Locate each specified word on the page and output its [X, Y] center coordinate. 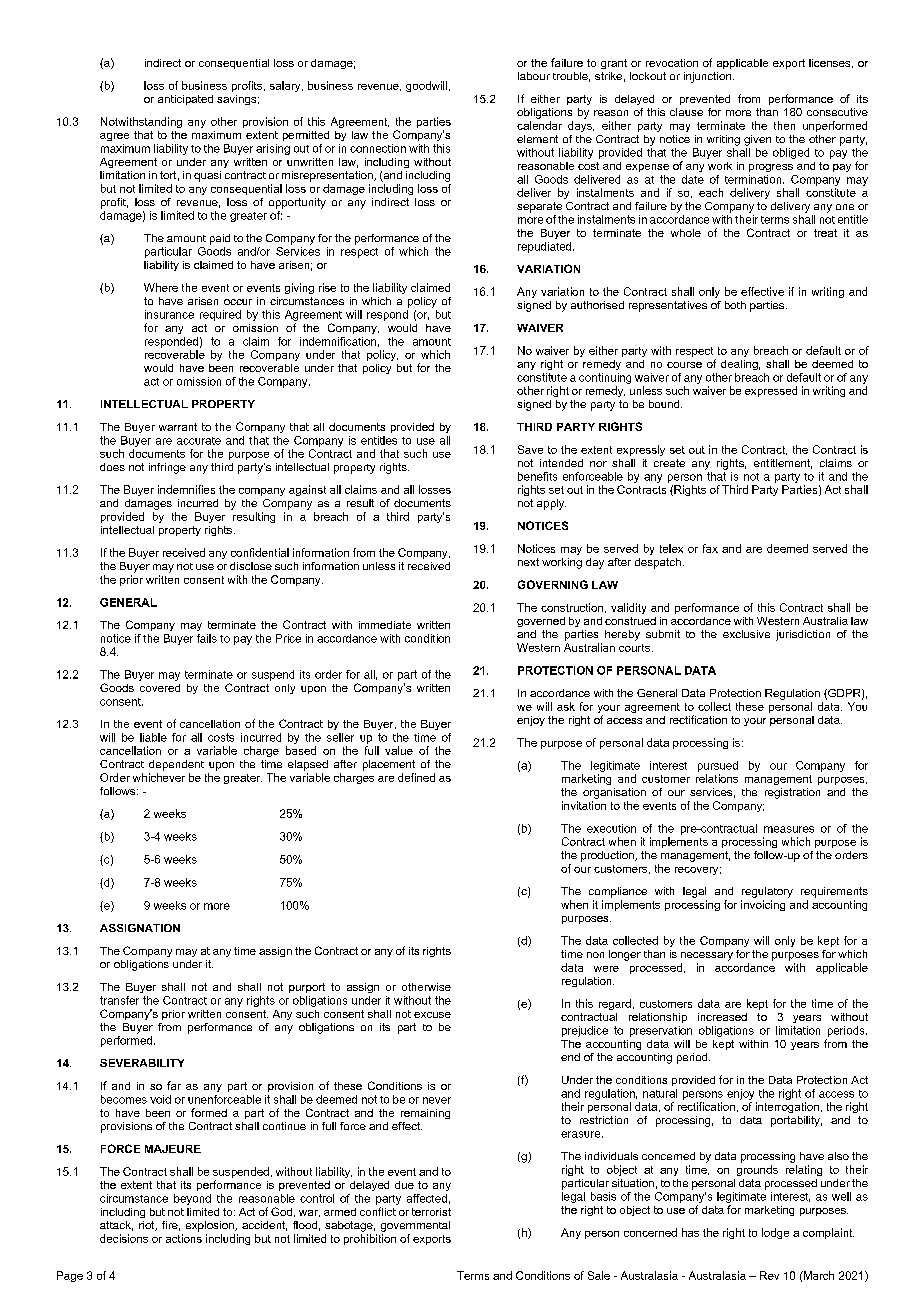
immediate [385, 625]
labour [534, 76]
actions [184, 1238]
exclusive [746, 634]
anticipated [185, 100]
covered [160, 688]
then [784, 125]
